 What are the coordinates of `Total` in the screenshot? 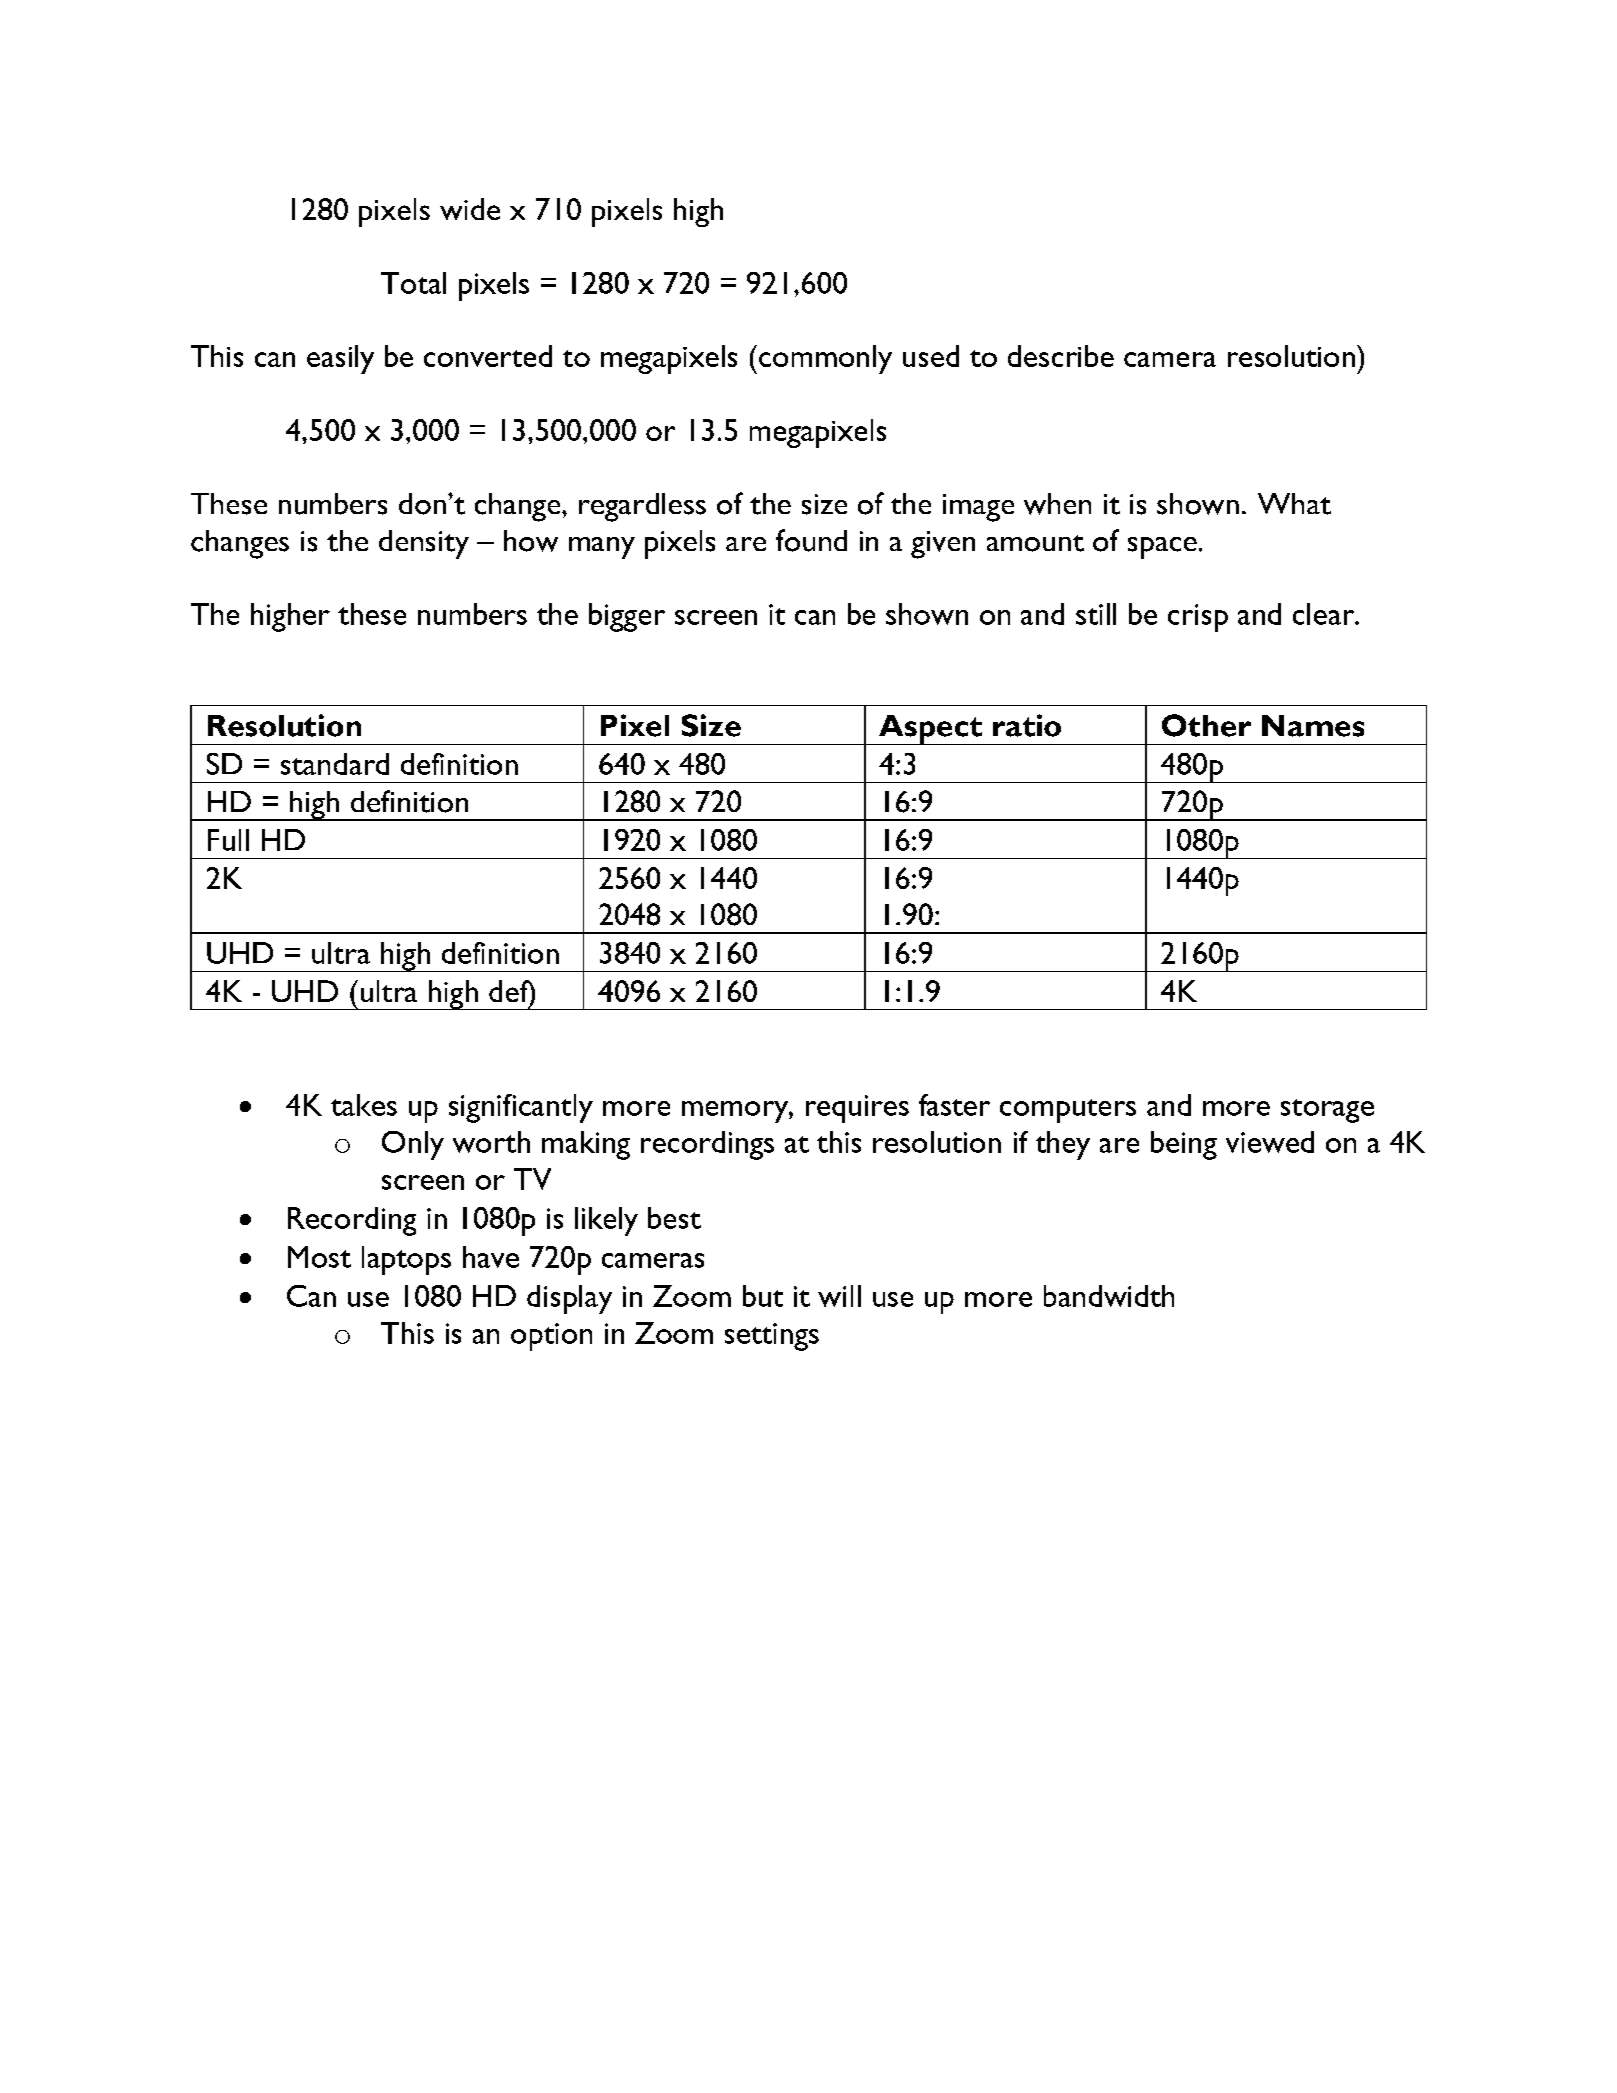 It's located at (413, 283).
